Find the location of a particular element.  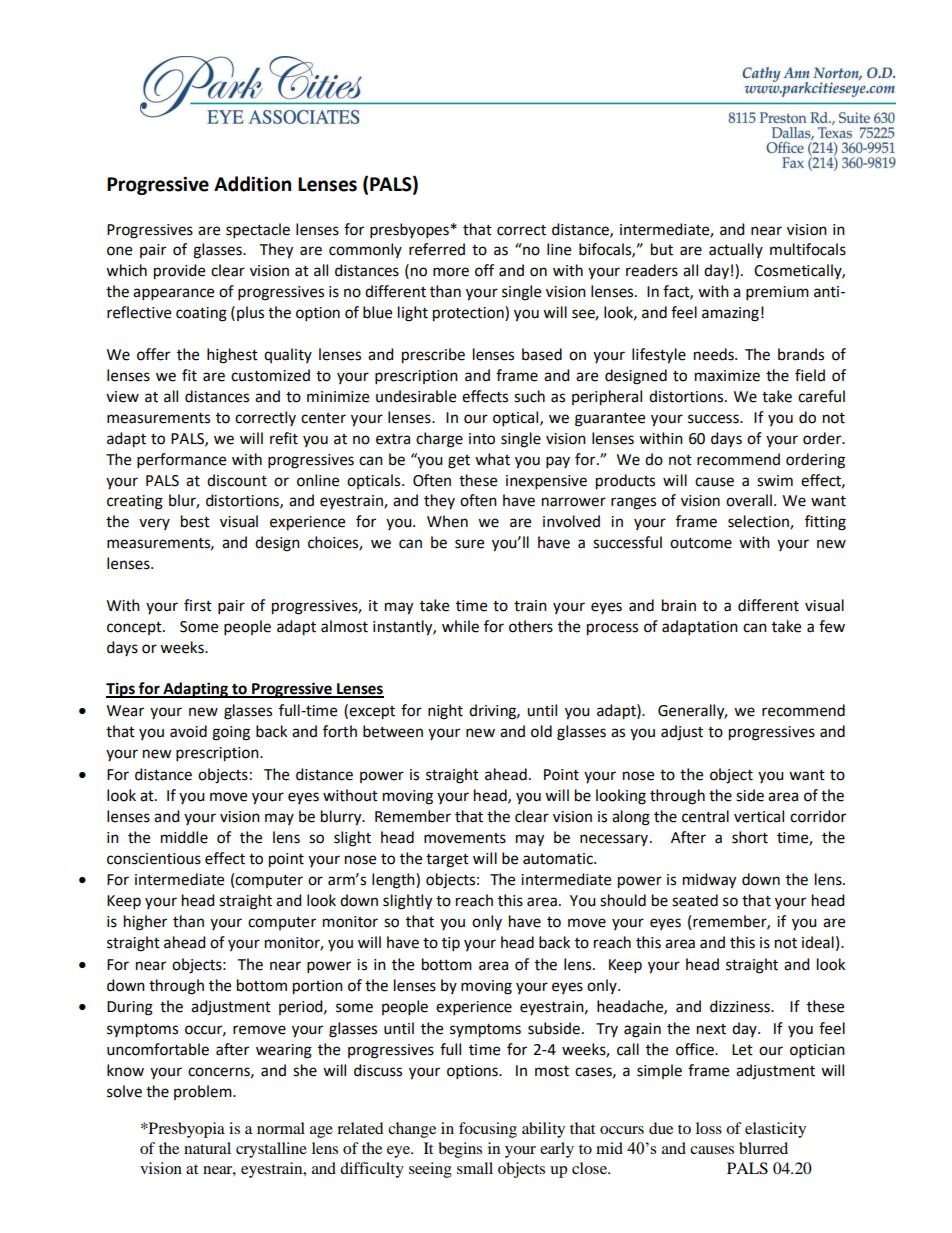

actually is located at coordinates (736, 250).
